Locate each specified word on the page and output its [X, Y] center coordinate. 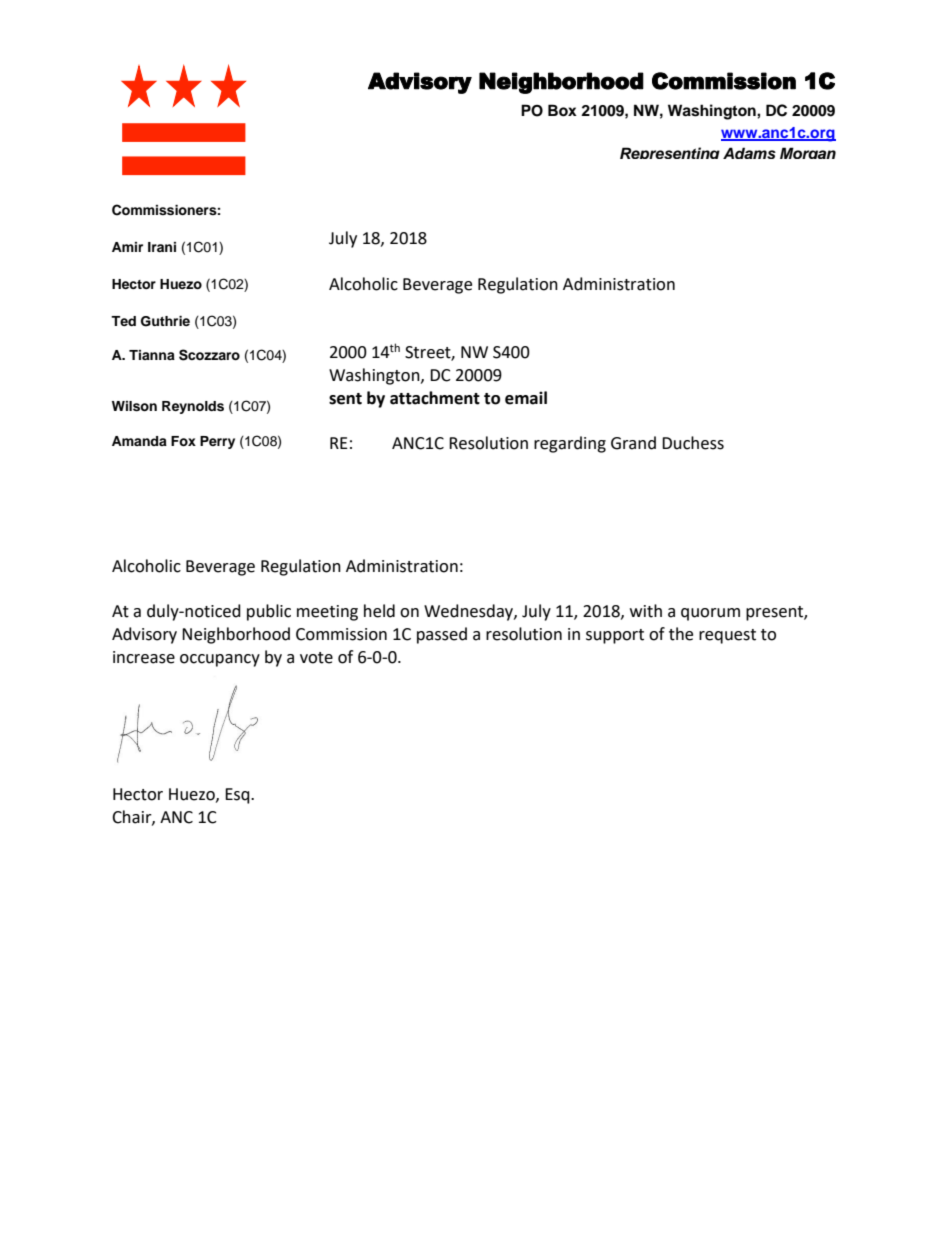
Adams [749, 153]
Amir [127, 247]
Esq [238, 796]
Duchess [693, 443]
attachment [435, 398]
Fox [183, 441]
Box [562, 110]
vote [316, 658]
